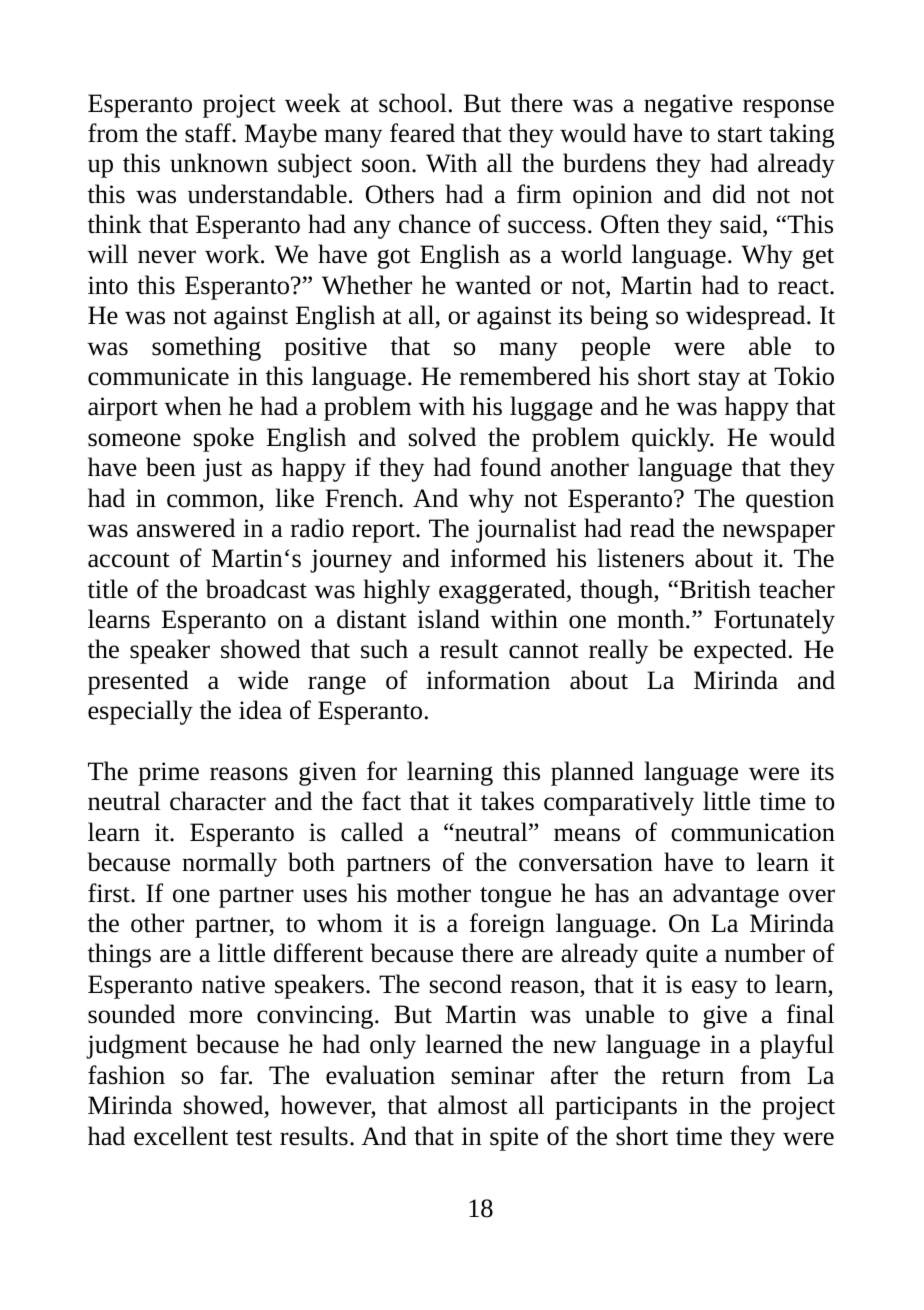 Image resolution: width=924 pixels, height=1310 pixels. Describe the element at coordinates (181, 1136) in the document. I see `excellent` at that location.
